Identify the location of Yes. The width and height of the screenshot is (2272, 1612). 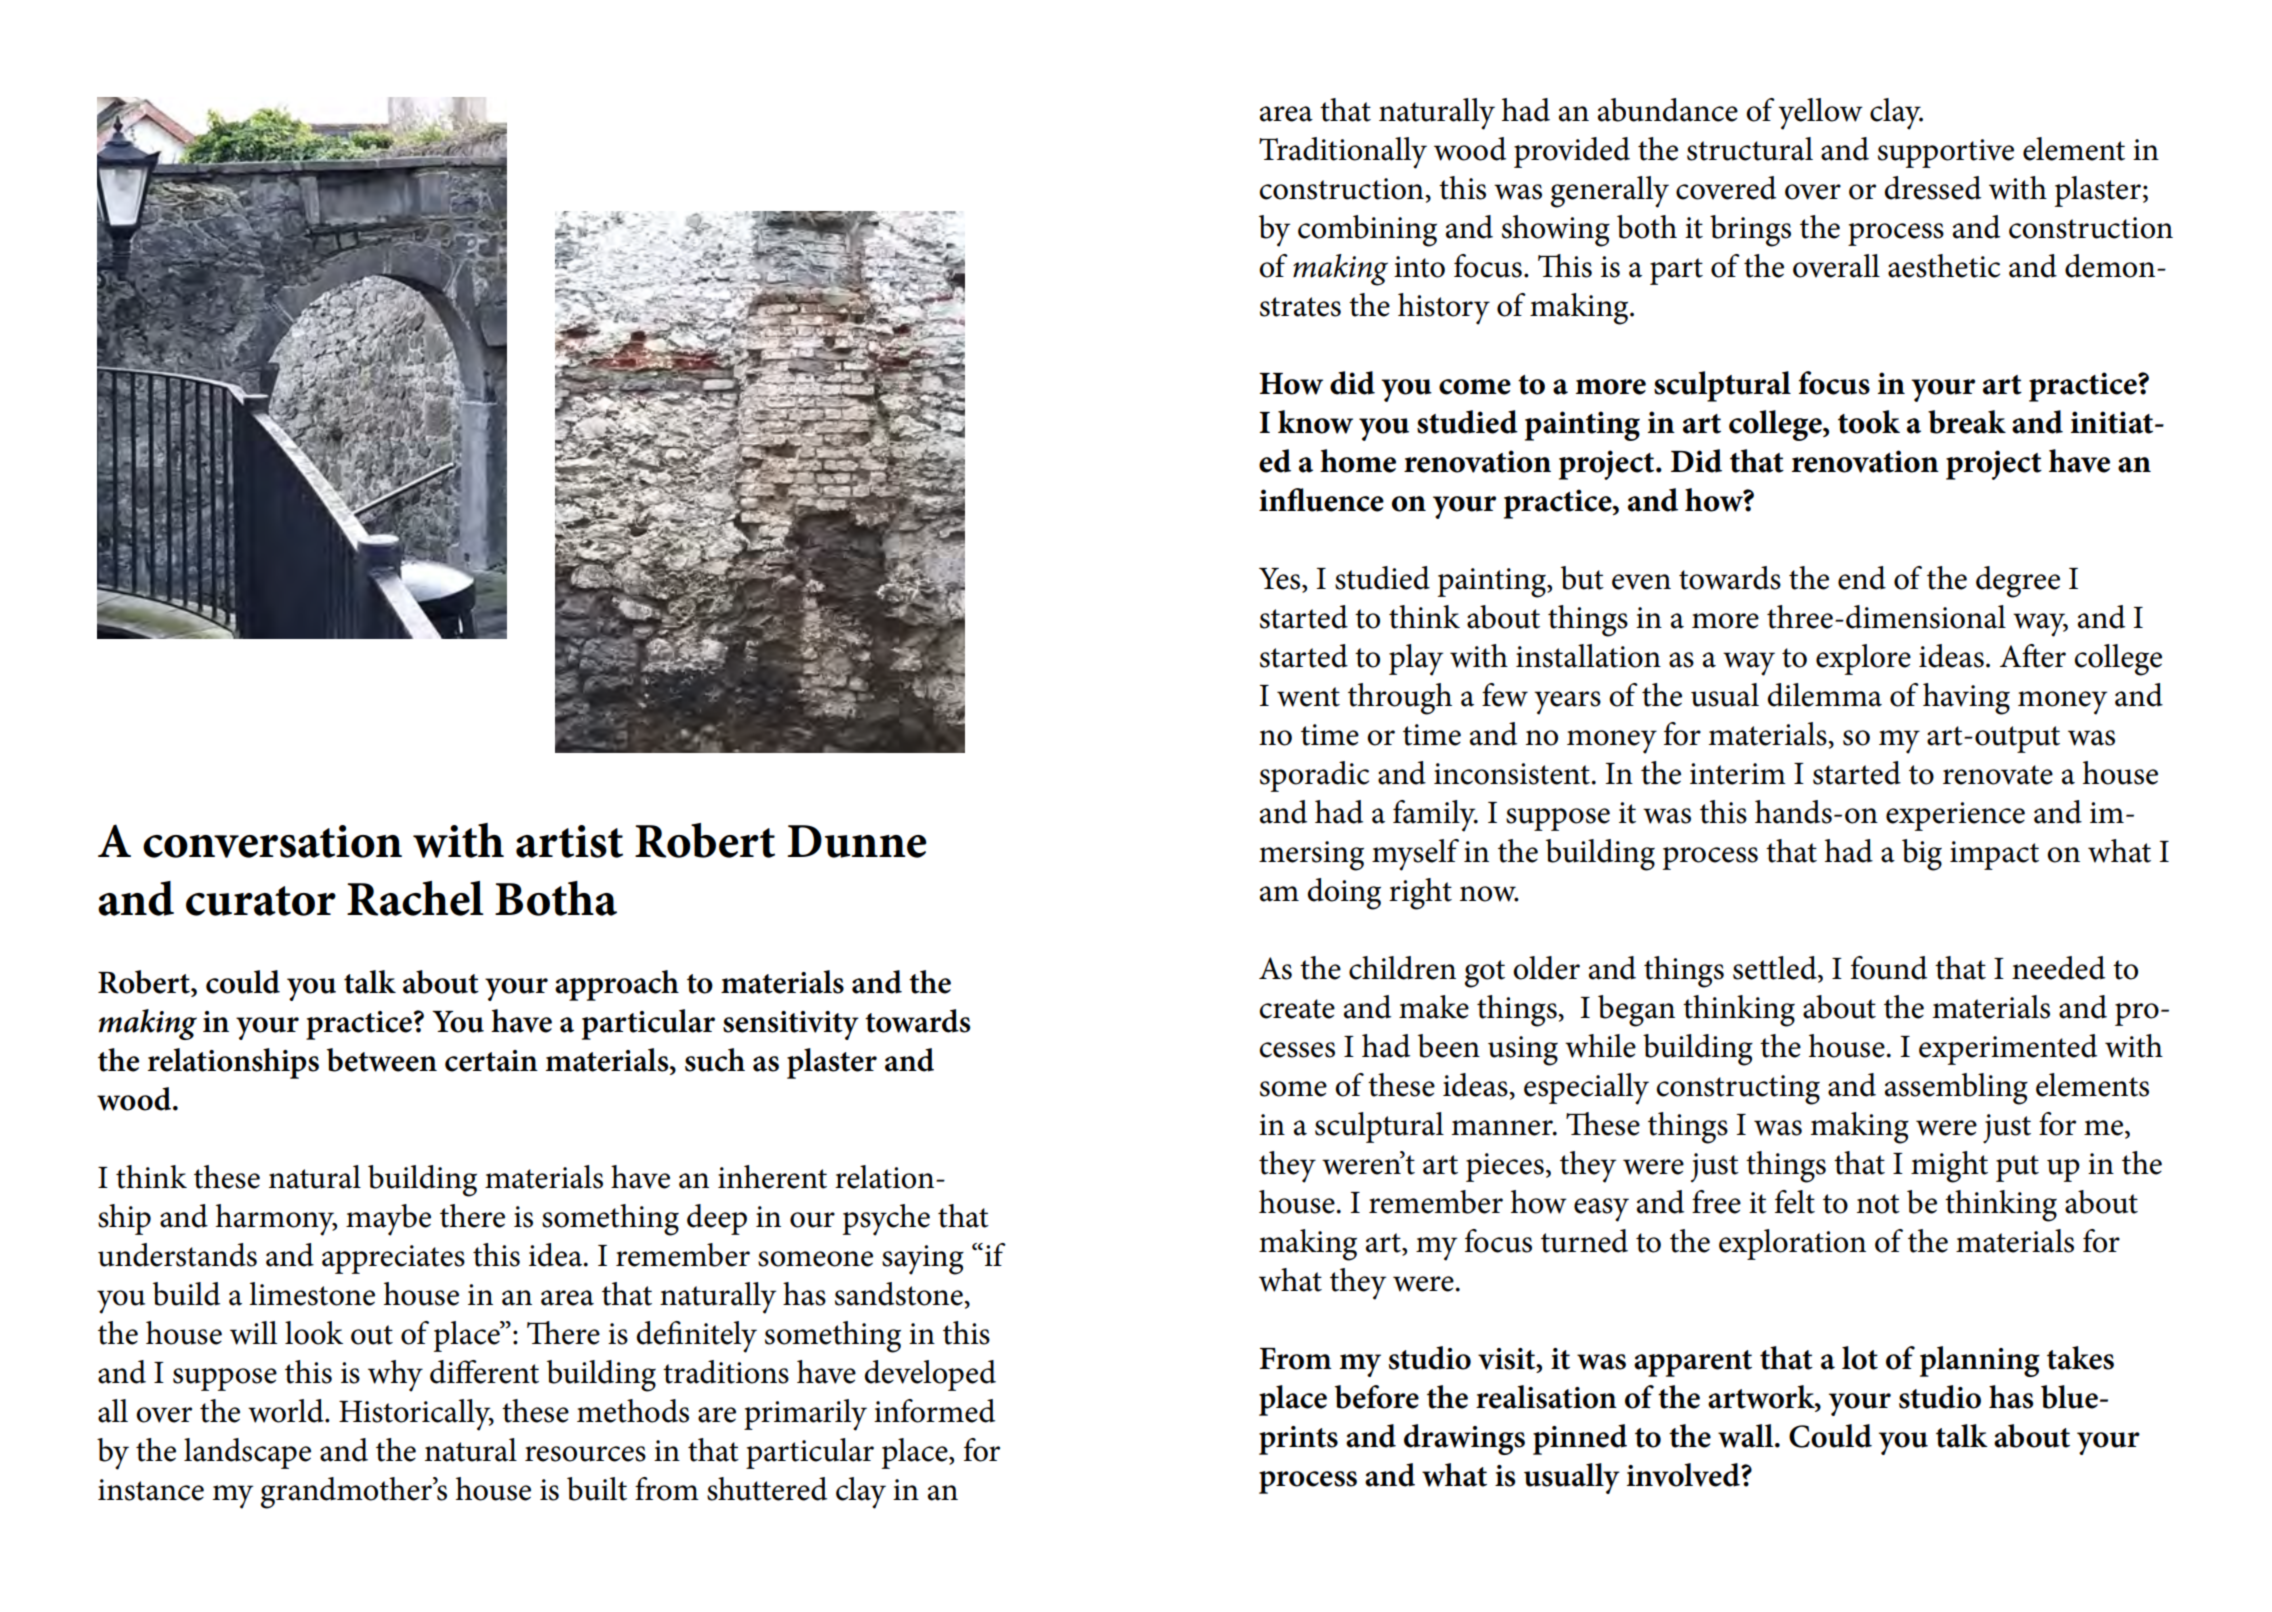
(1281, 580).
